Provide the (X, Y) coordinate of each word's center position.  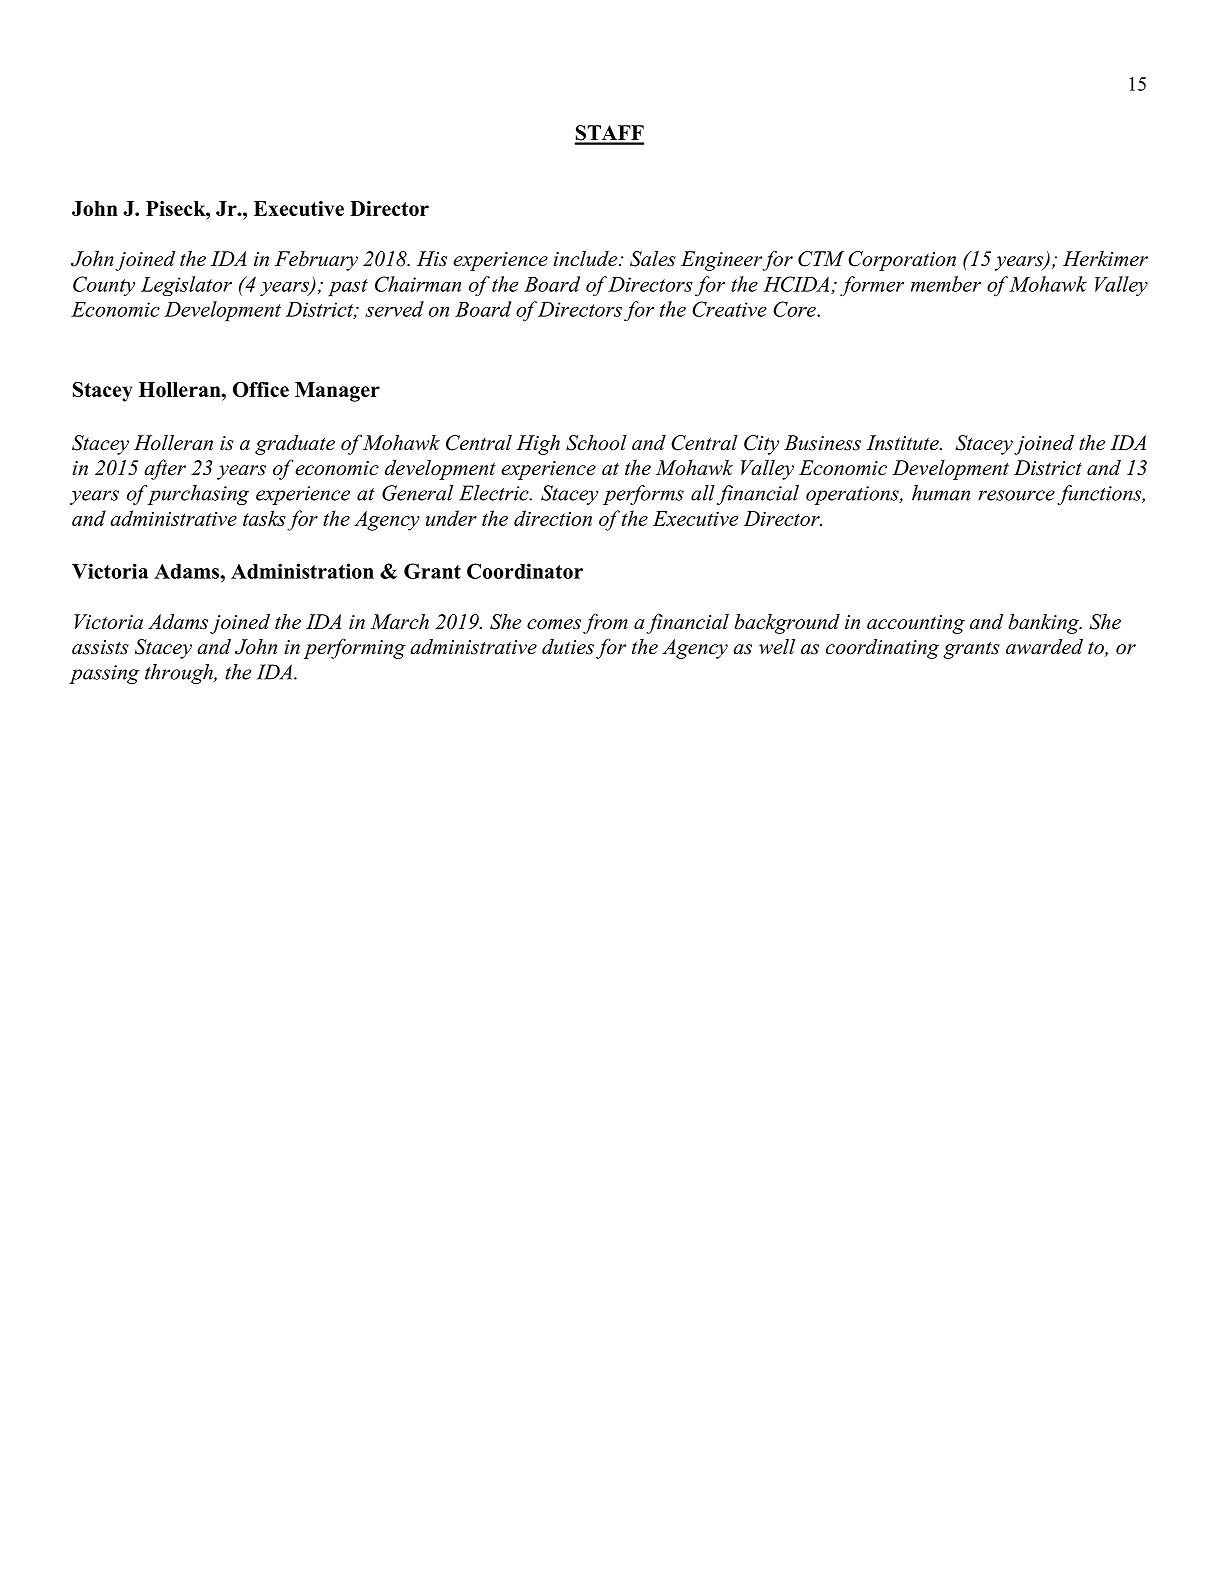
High (538, 445)
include (586, 259)
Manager (337, 392)
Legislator (186, 286)
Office (261, 389)
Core (795, 309)
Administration (302, 571)
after (165, 469)
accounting (916, 624)
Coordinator (525, 571)
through (180, 674)
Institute (904, 443)
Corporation (902, 261)
